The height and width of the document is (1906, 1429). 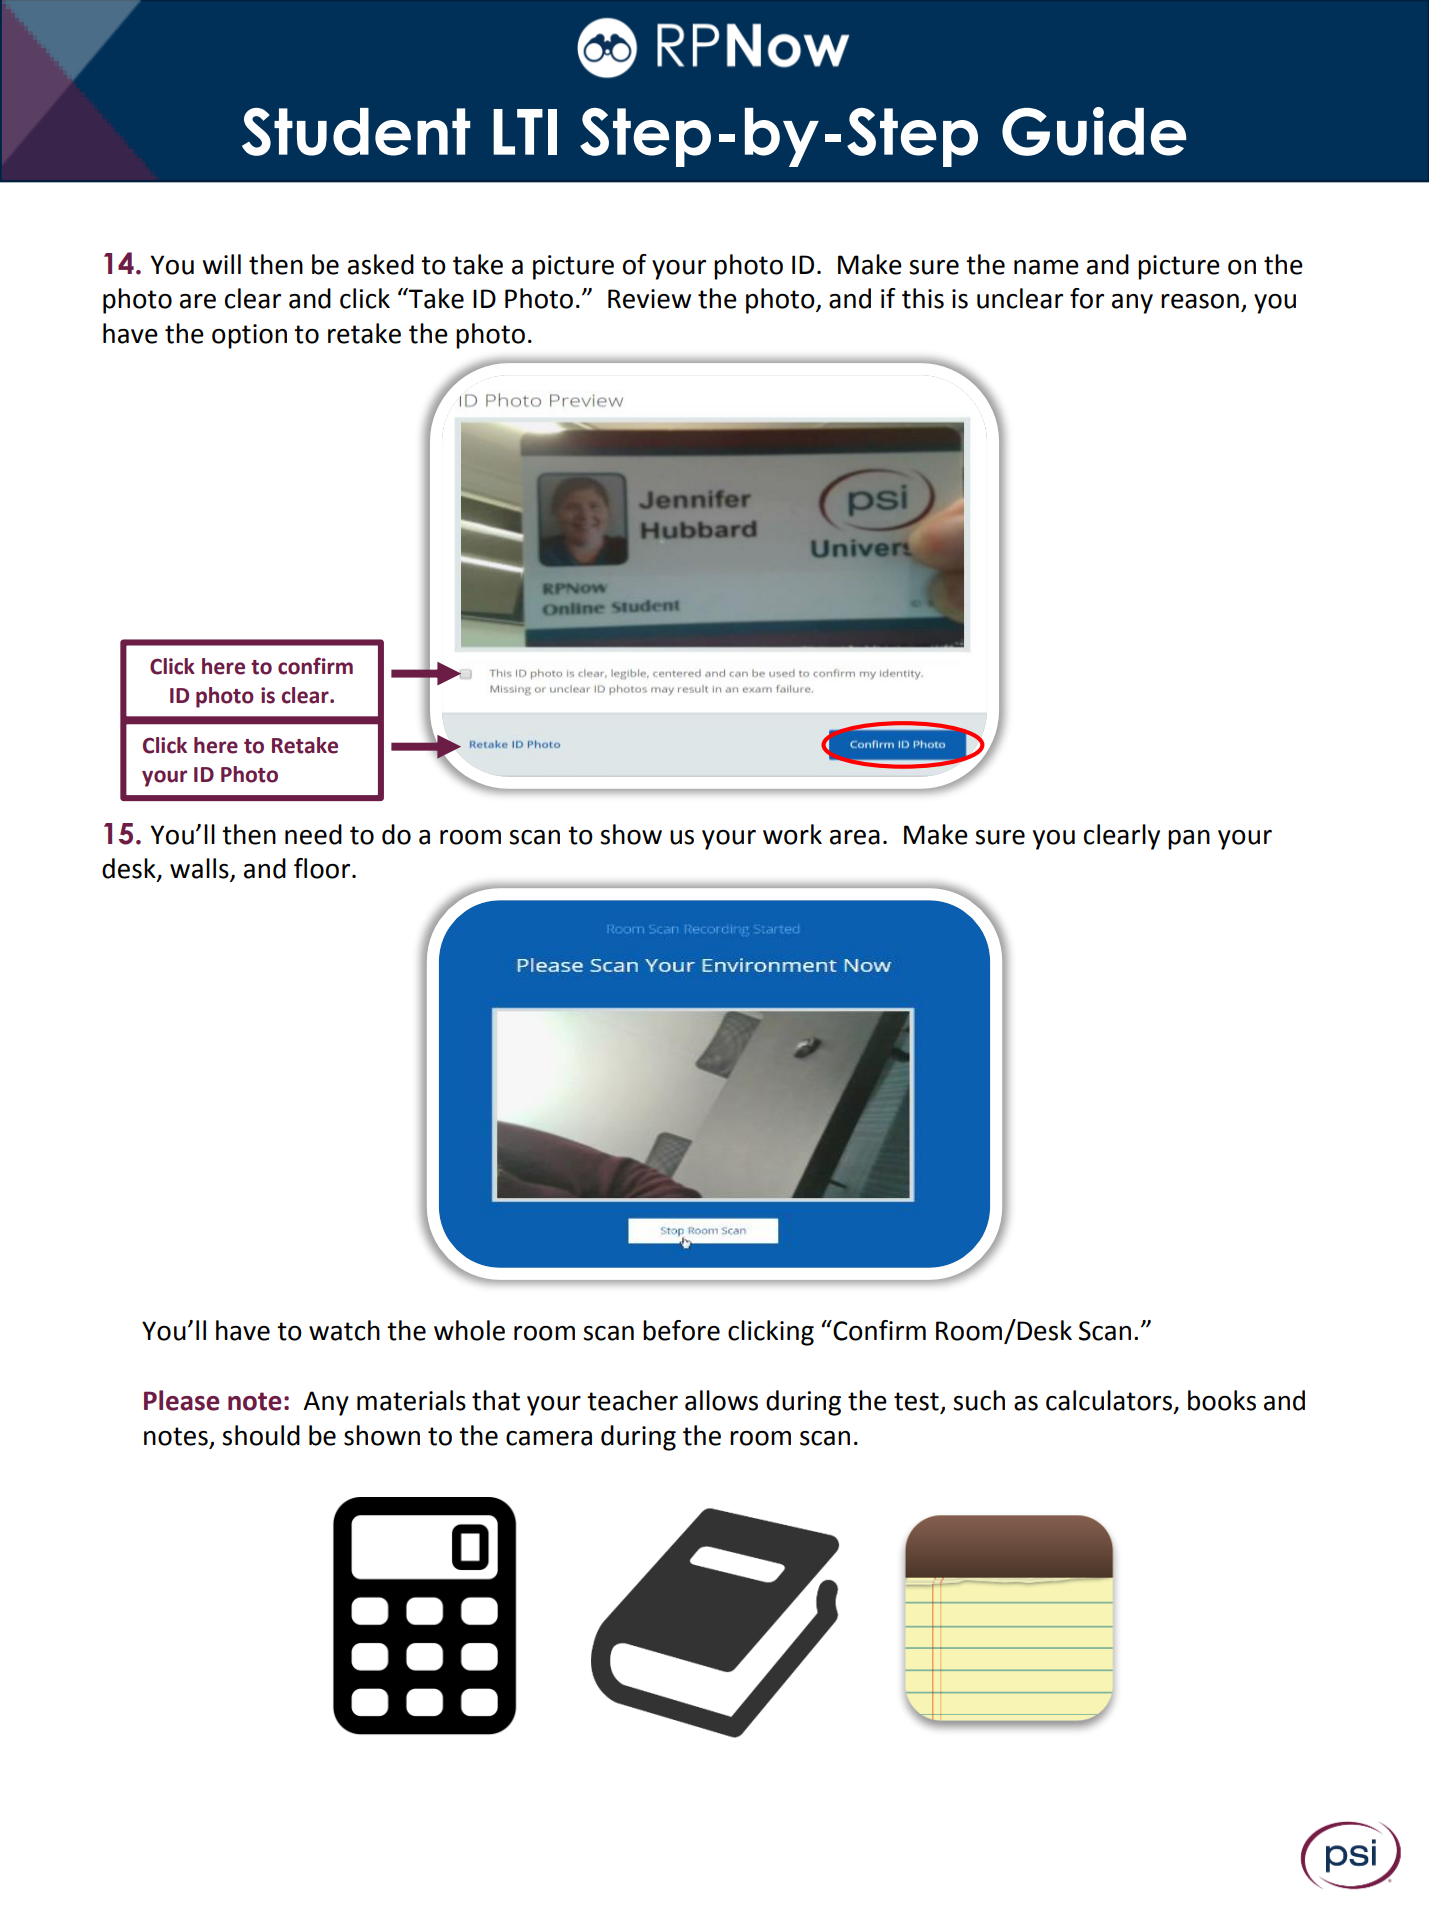 What do you see at coordinates (1094, 131) in the document?
I see `Guide` at bounding box center [1094, 131].
